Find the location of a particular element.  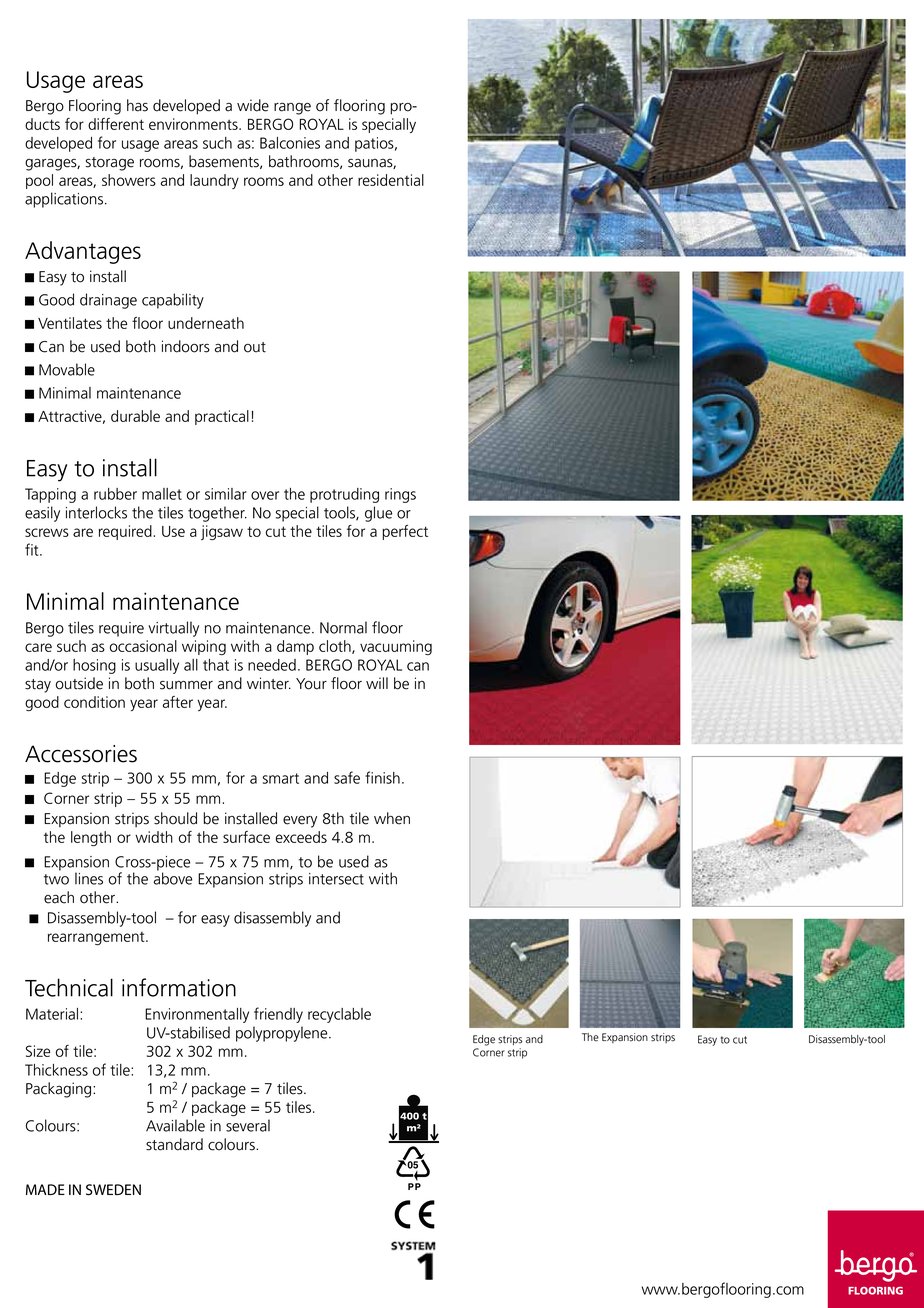

Normal is located at coordinates (343, 627).
